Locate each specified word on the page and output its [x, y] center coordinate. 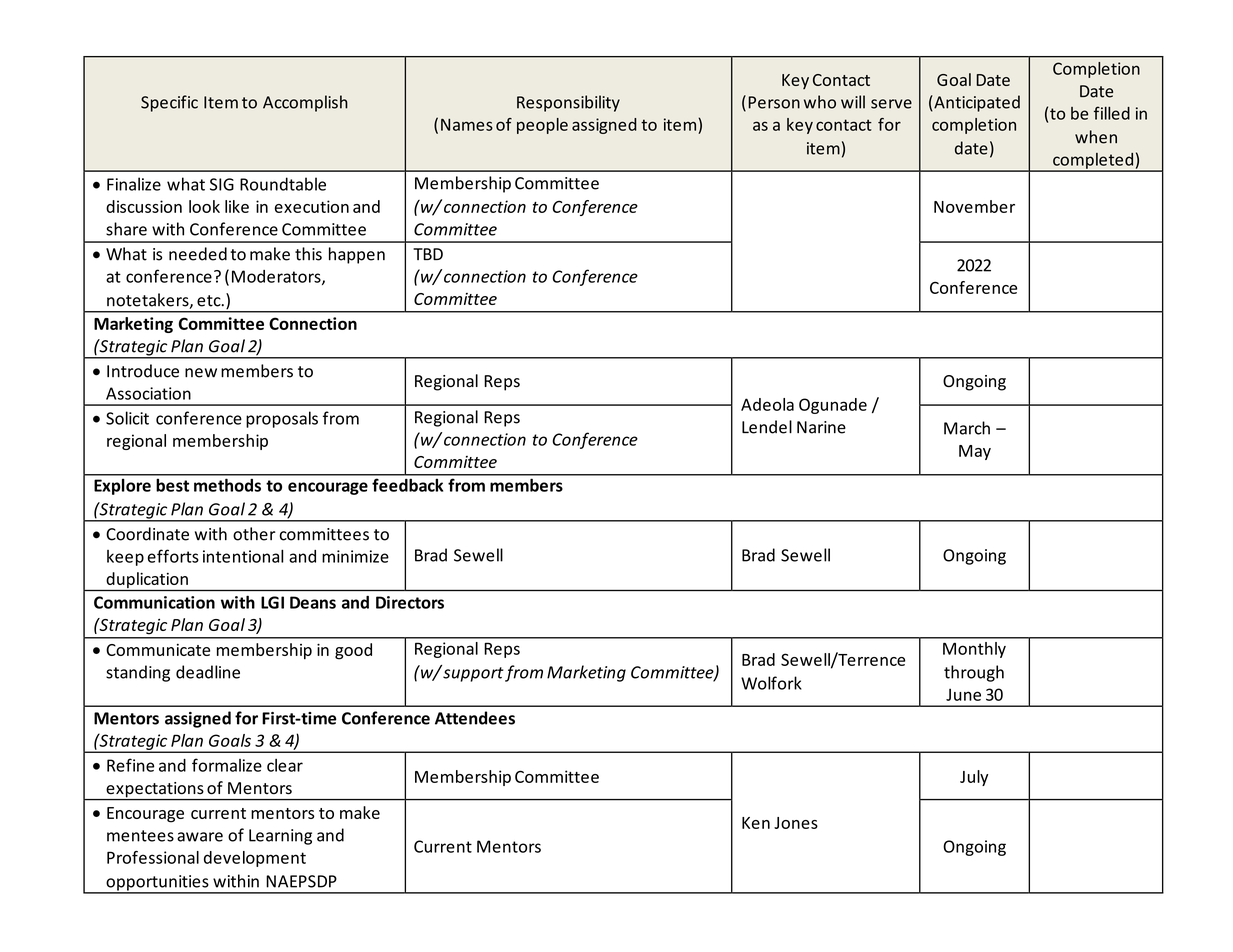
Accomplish [305, 103]
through [974, 673]
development [255, 859]
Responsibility [568, 103]
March [967, 428]
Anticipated [976, 103]
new [201, 373]
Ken [756, 823]
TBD [428, 254]
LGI [272, 602]
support [473, 674]
